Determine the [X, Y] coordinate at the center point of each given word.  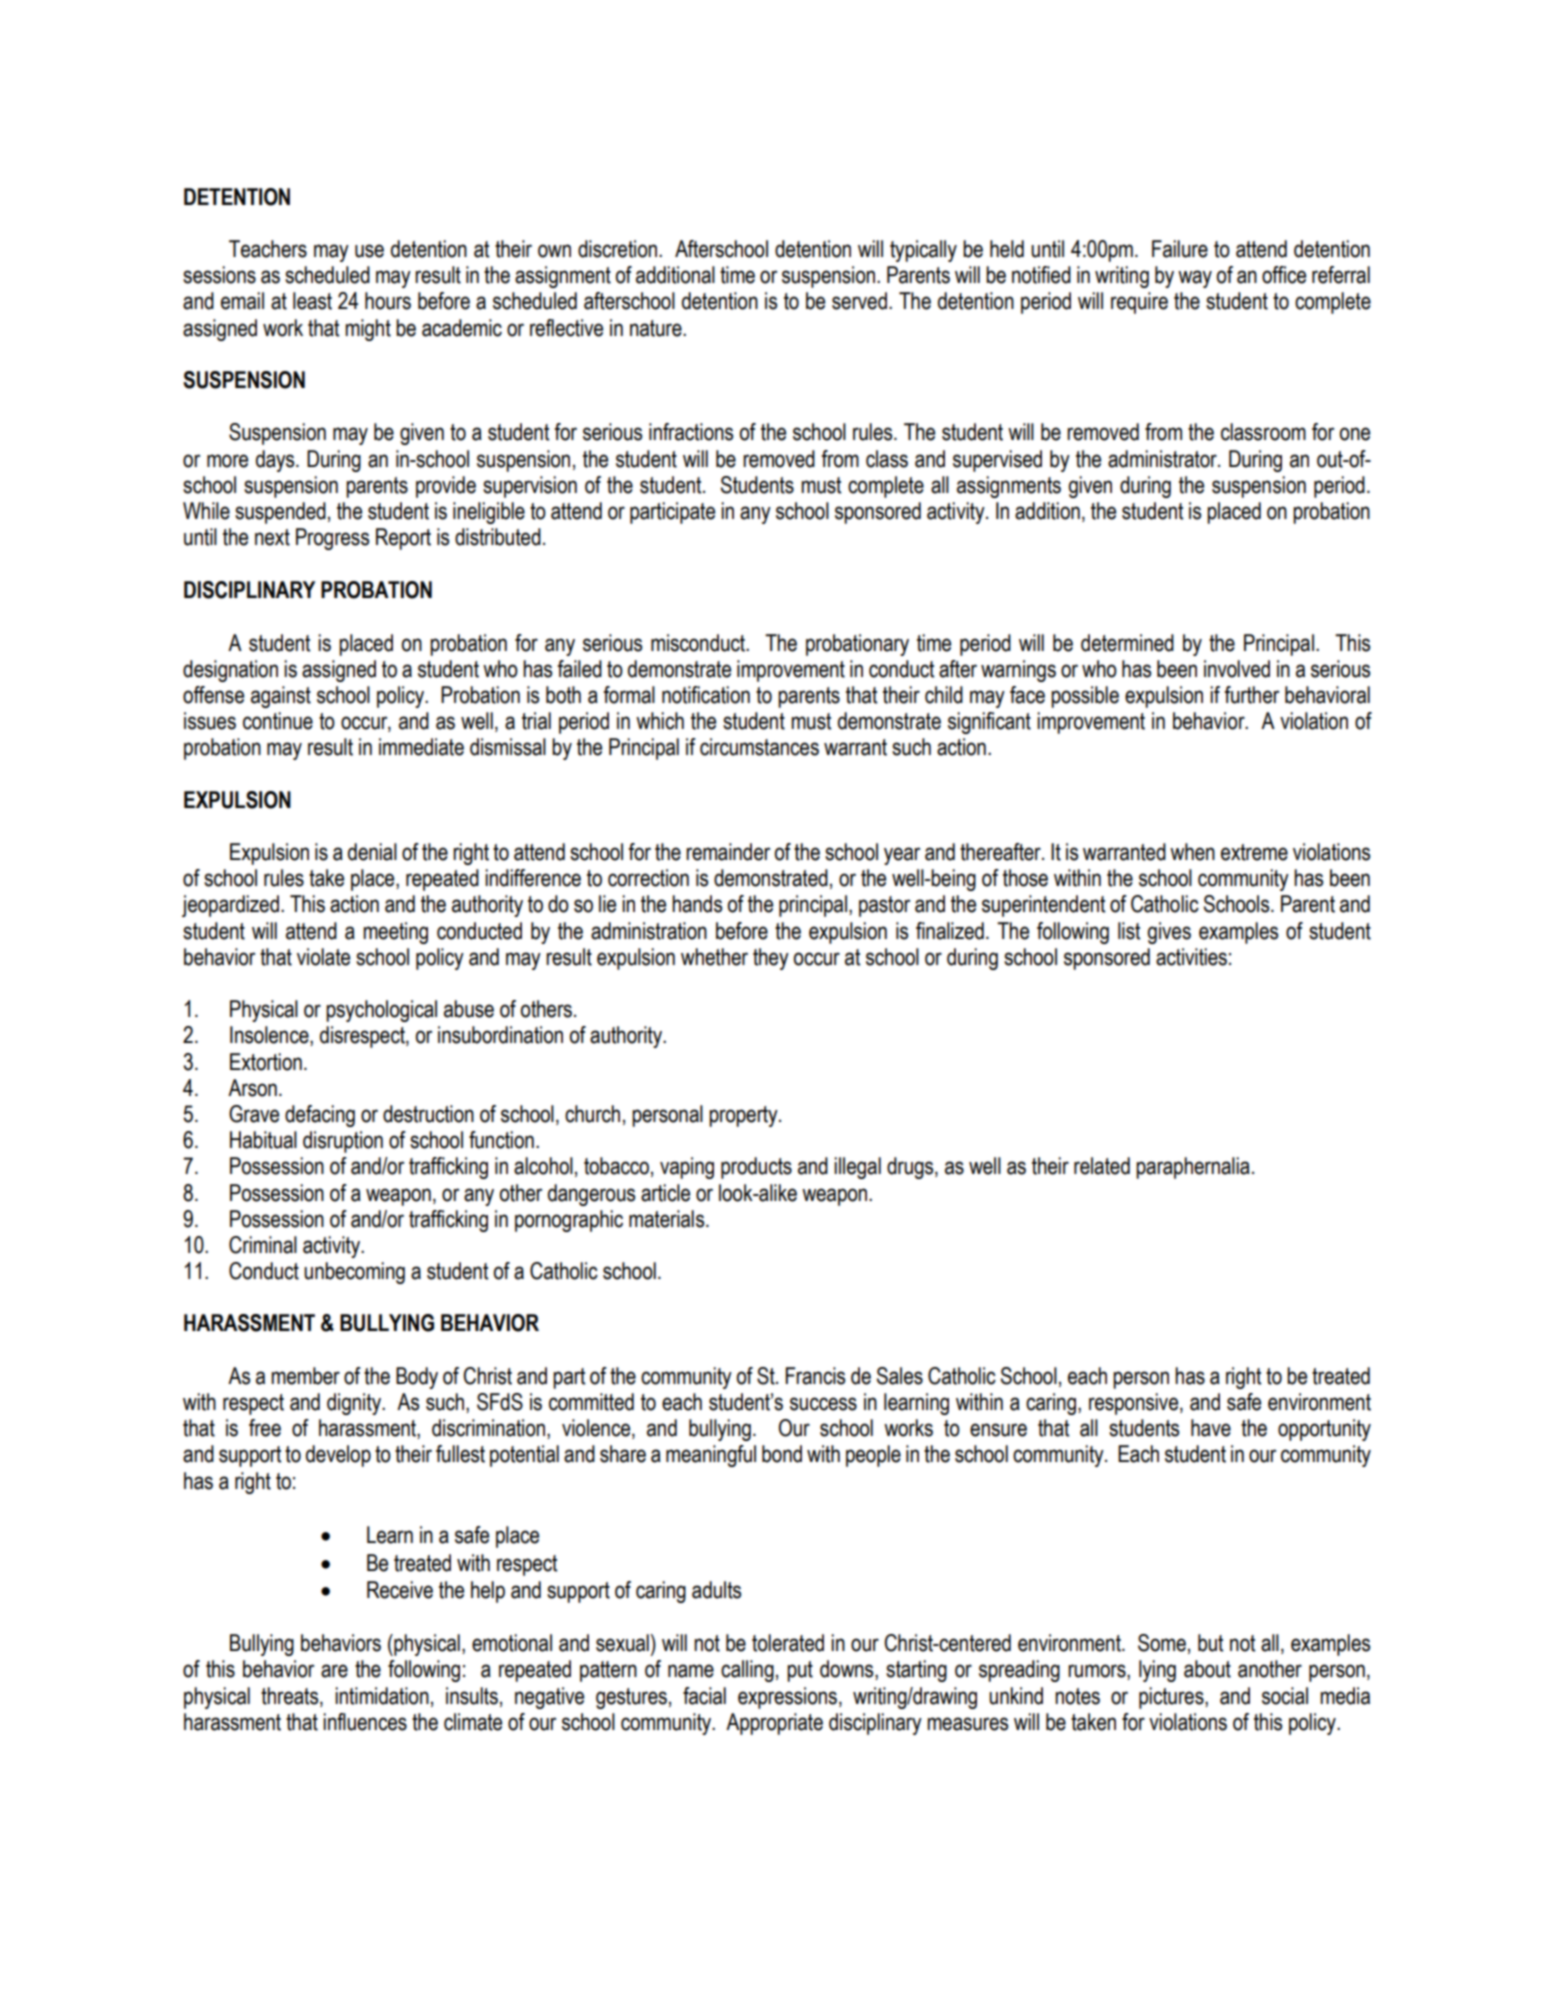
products [756, 1168]
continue [278, 721]
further [1251, 695]
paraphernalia [1193, 1168]
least [312, 301]
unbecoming [354, 1273]
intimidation [382, 1696]
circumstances [759, 747]
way [1195, 279]
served [859, 301]
